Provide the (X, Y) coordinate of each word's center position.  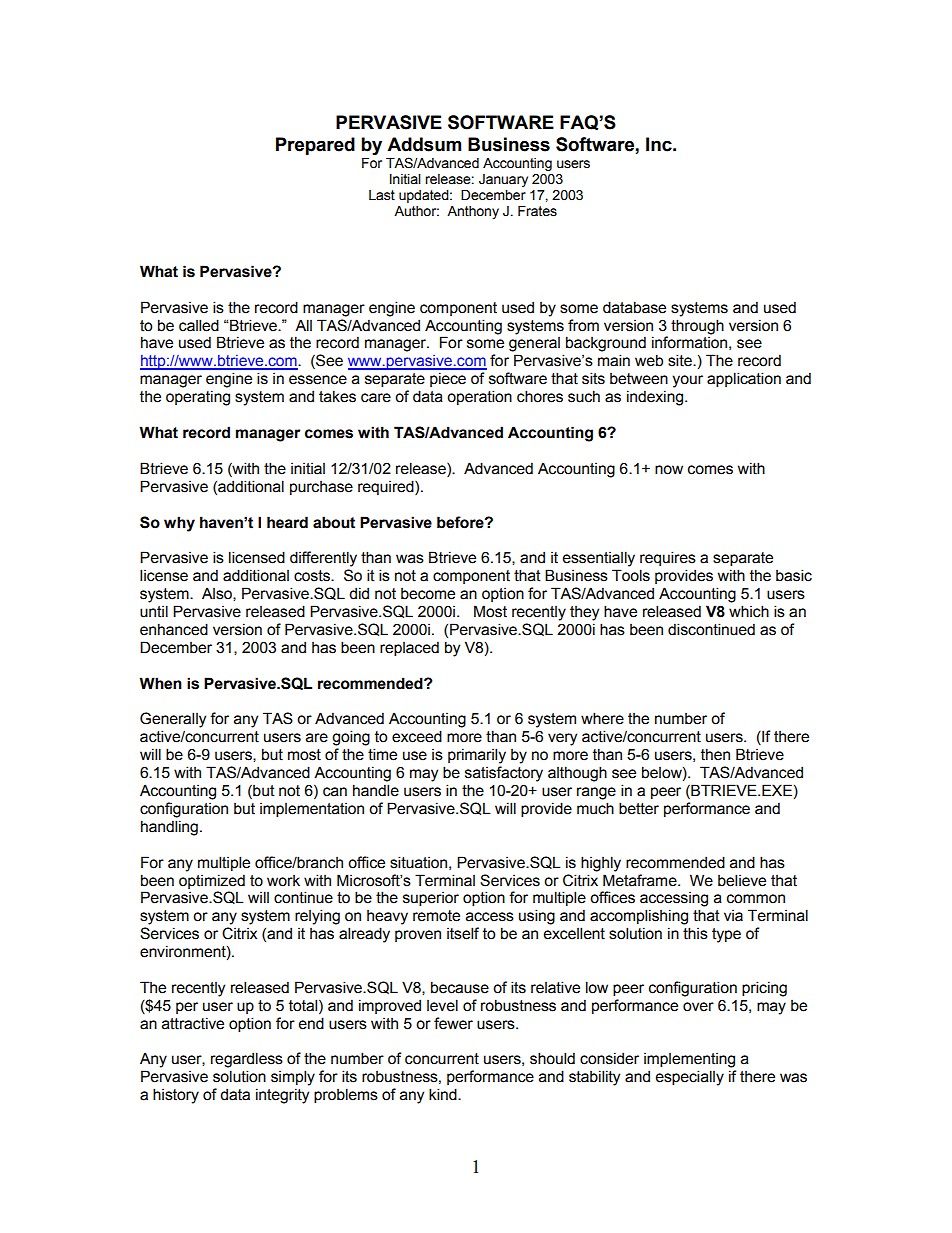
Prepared (315, 146)
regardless (247, 1060)
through (697, 327)
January (503, 180)
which (749, 611)
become (428, 594)
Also (218, 594)
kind (444, 1094)
